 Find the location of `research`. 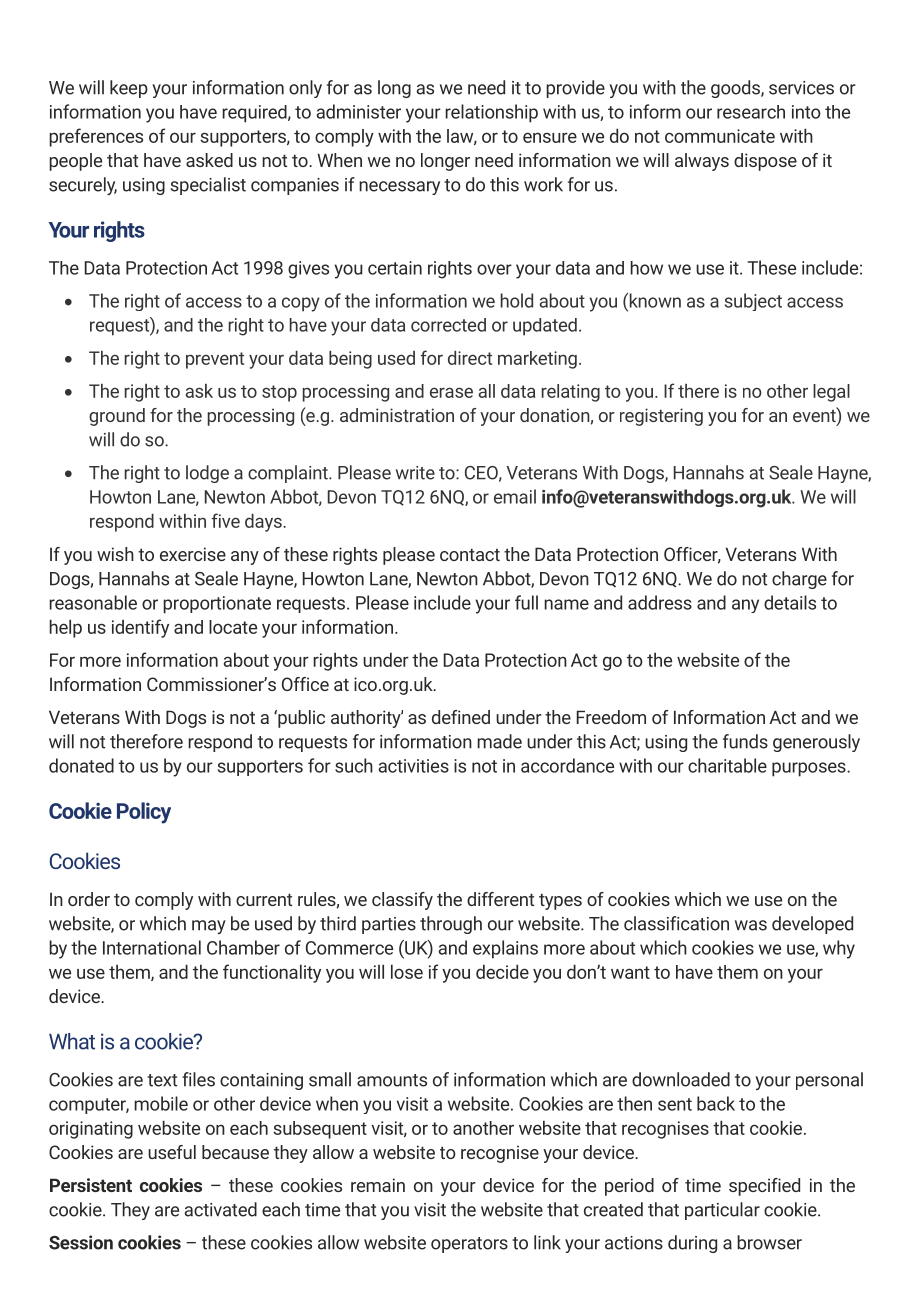

research is located at coordinates (751, 112).
